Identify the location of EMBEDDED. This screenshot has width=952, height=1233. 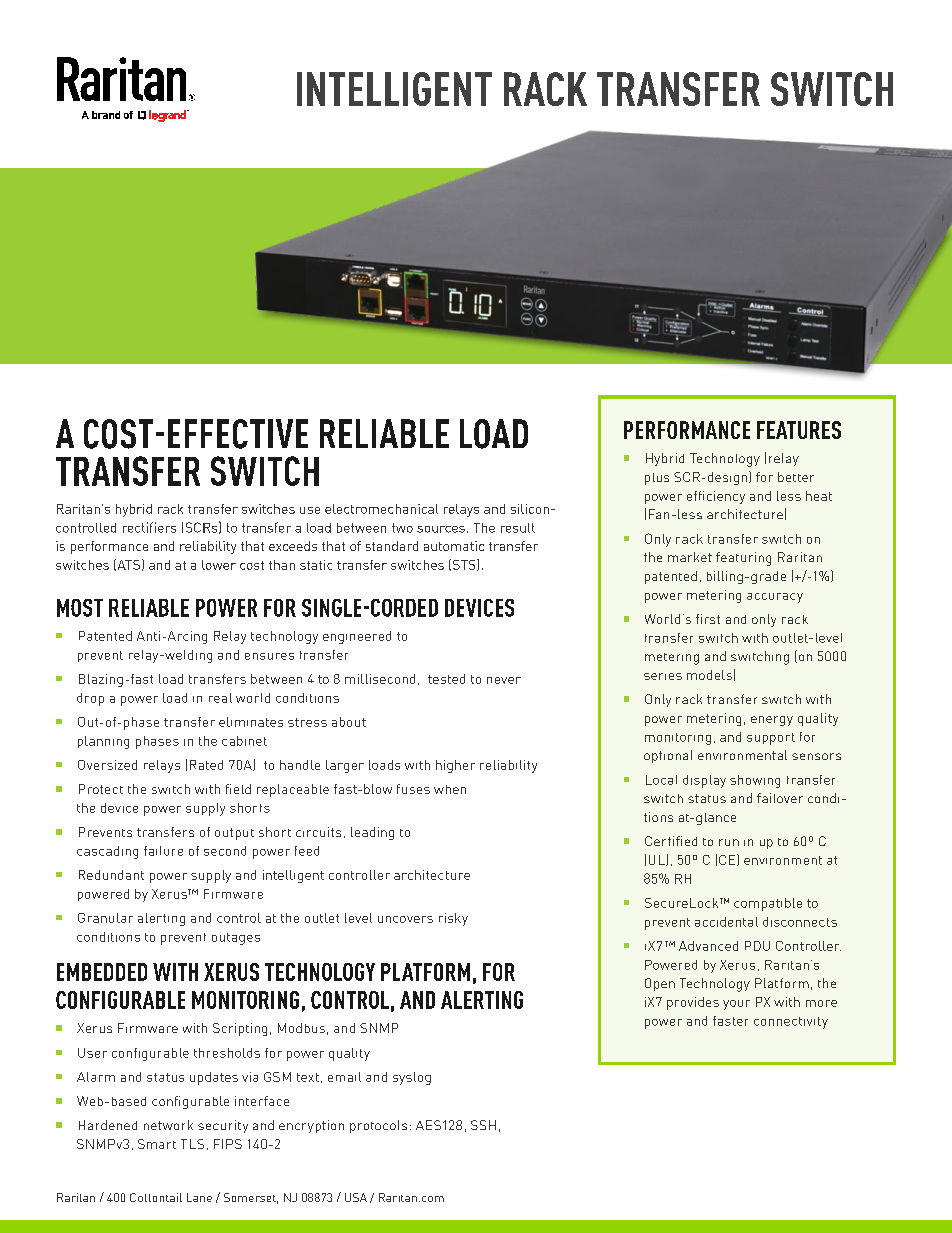
(102, 972).
